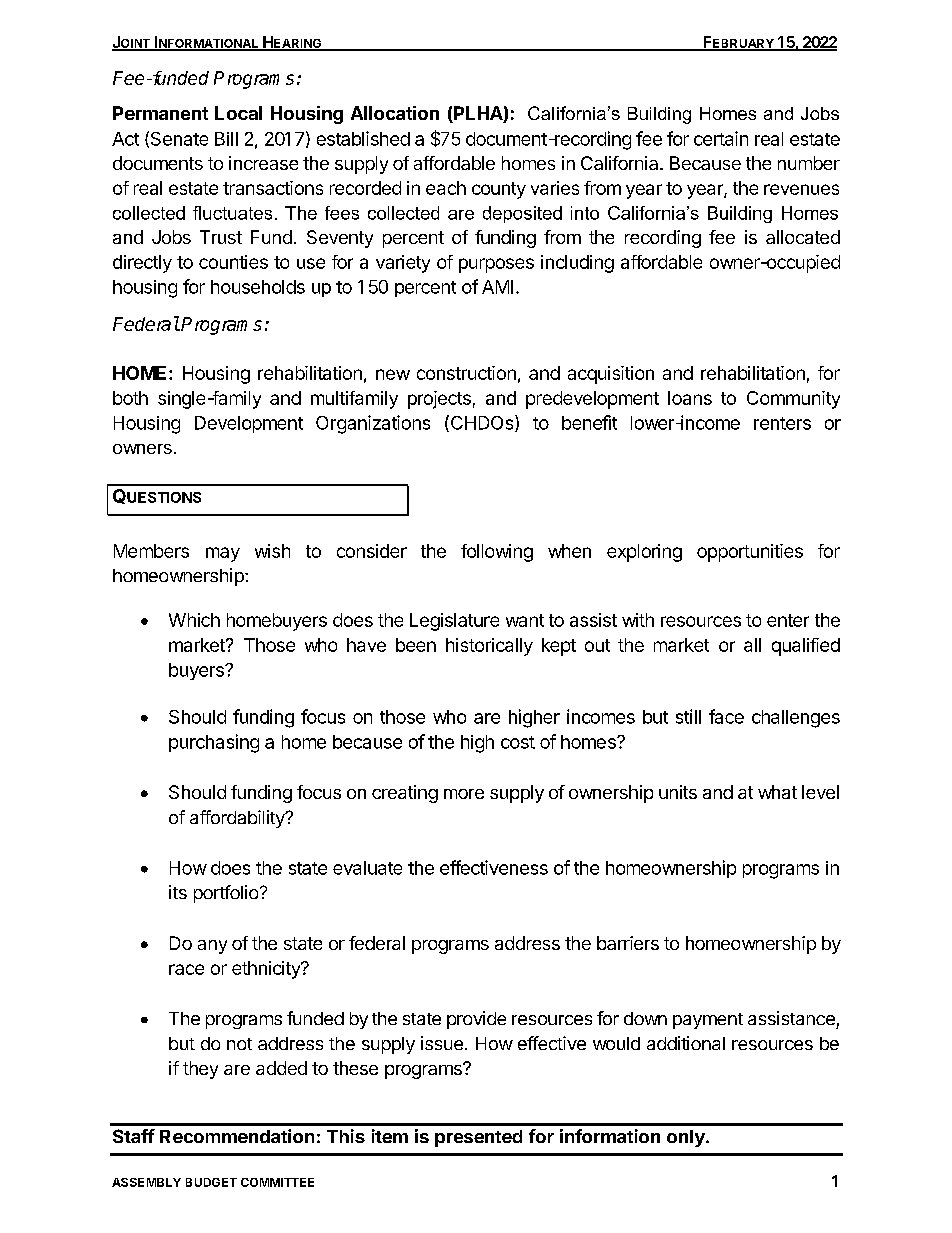 Image resolution: width=952 pixels, height=1233 pixels. What do you see at coordinates (446, 188) in the image?
I see `each` at bounding box center [446, 188].
